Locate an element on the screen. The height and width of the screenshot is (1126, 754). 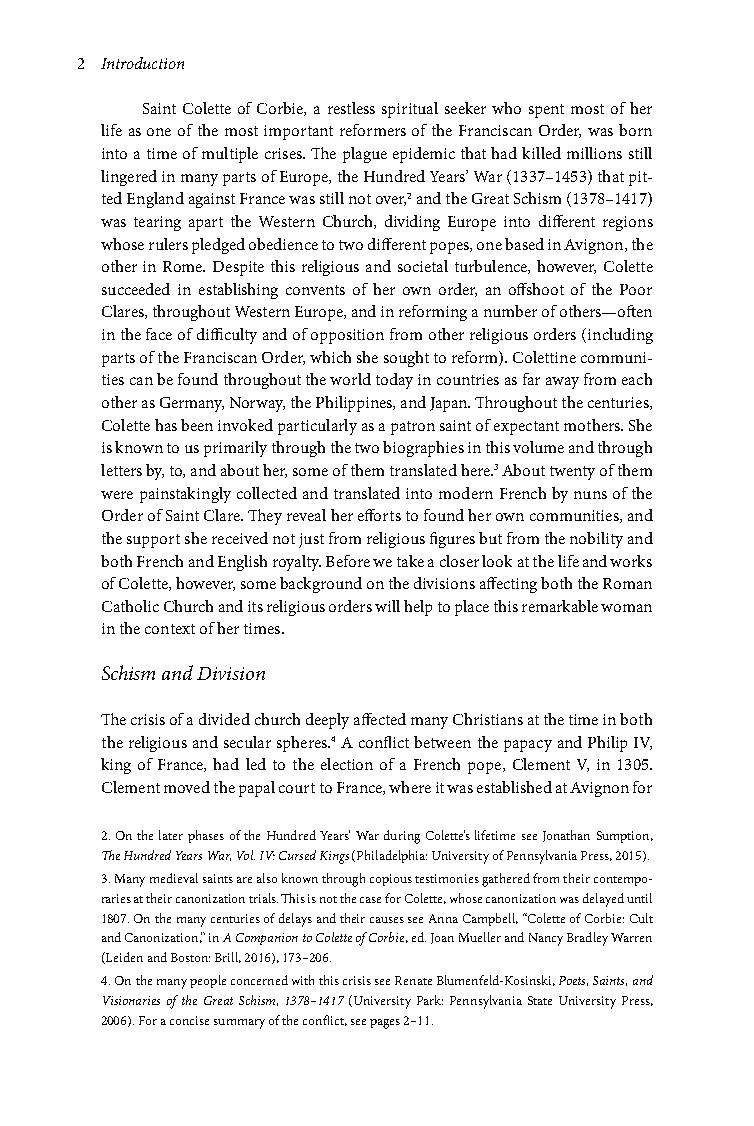
been is located at coordinates (197, 425).
